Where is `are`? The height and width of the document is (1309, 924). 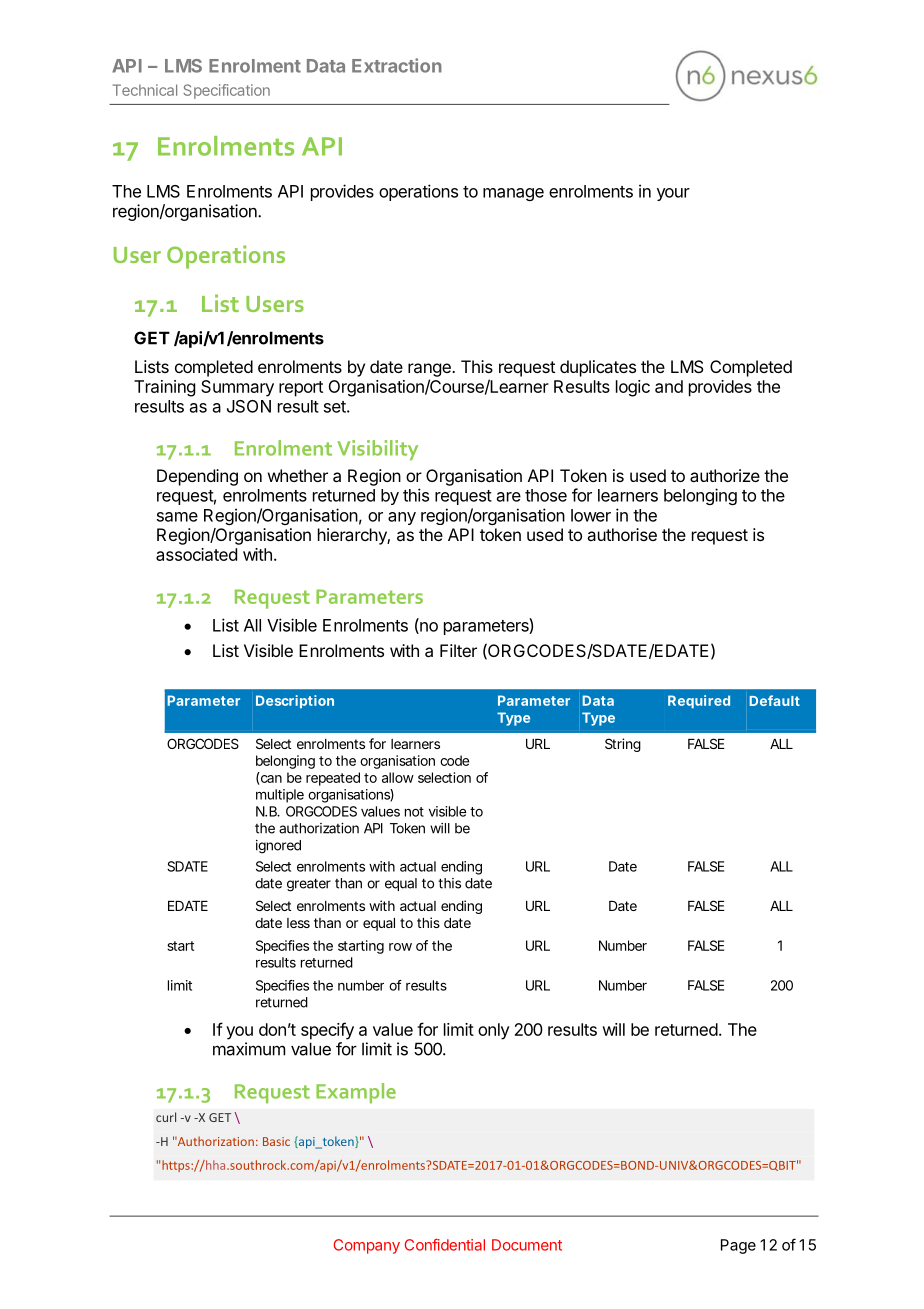 are is located at coordinates (509, 497).
